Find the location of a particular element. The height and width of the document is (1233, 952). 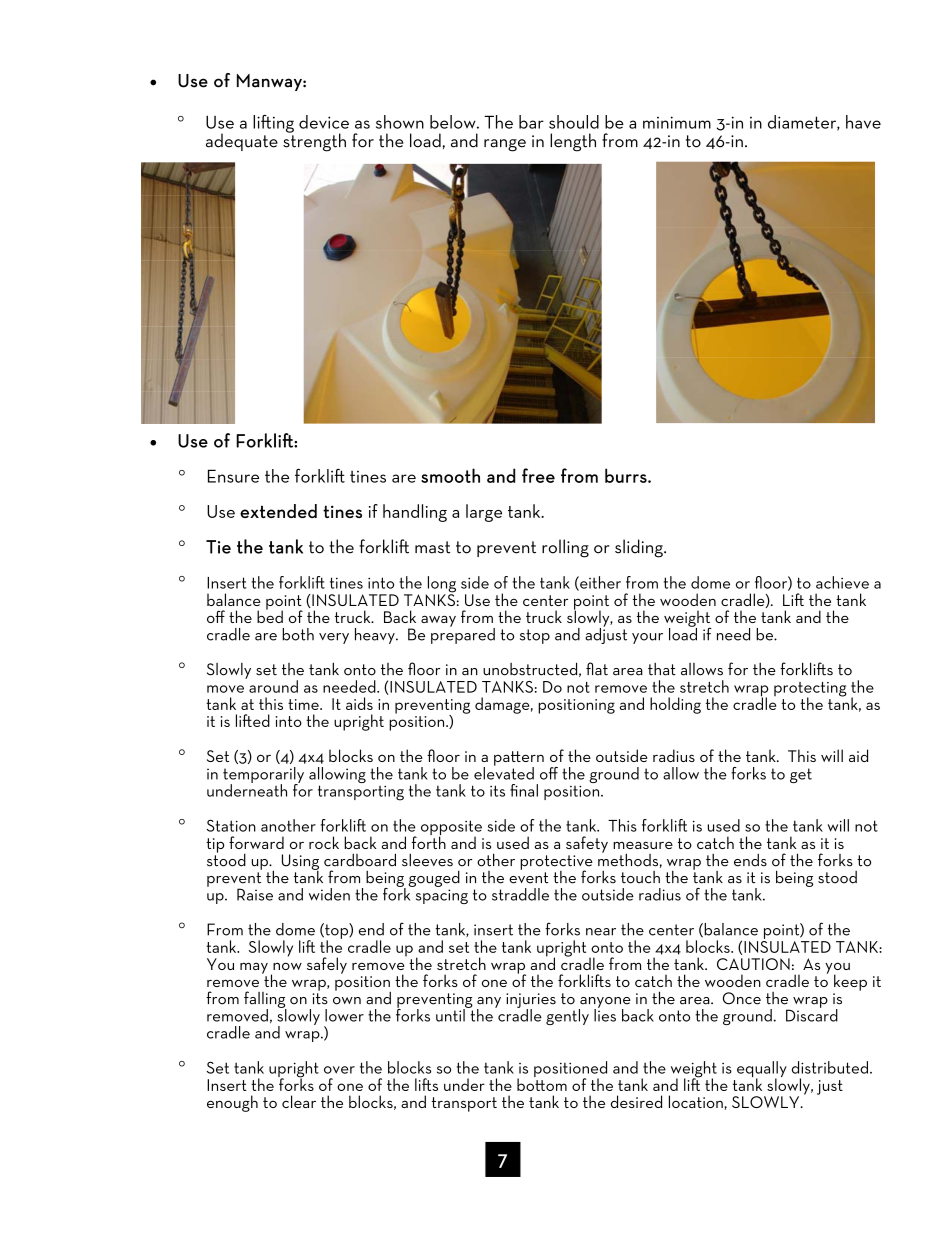

get is located at coordinates (801, 775).
